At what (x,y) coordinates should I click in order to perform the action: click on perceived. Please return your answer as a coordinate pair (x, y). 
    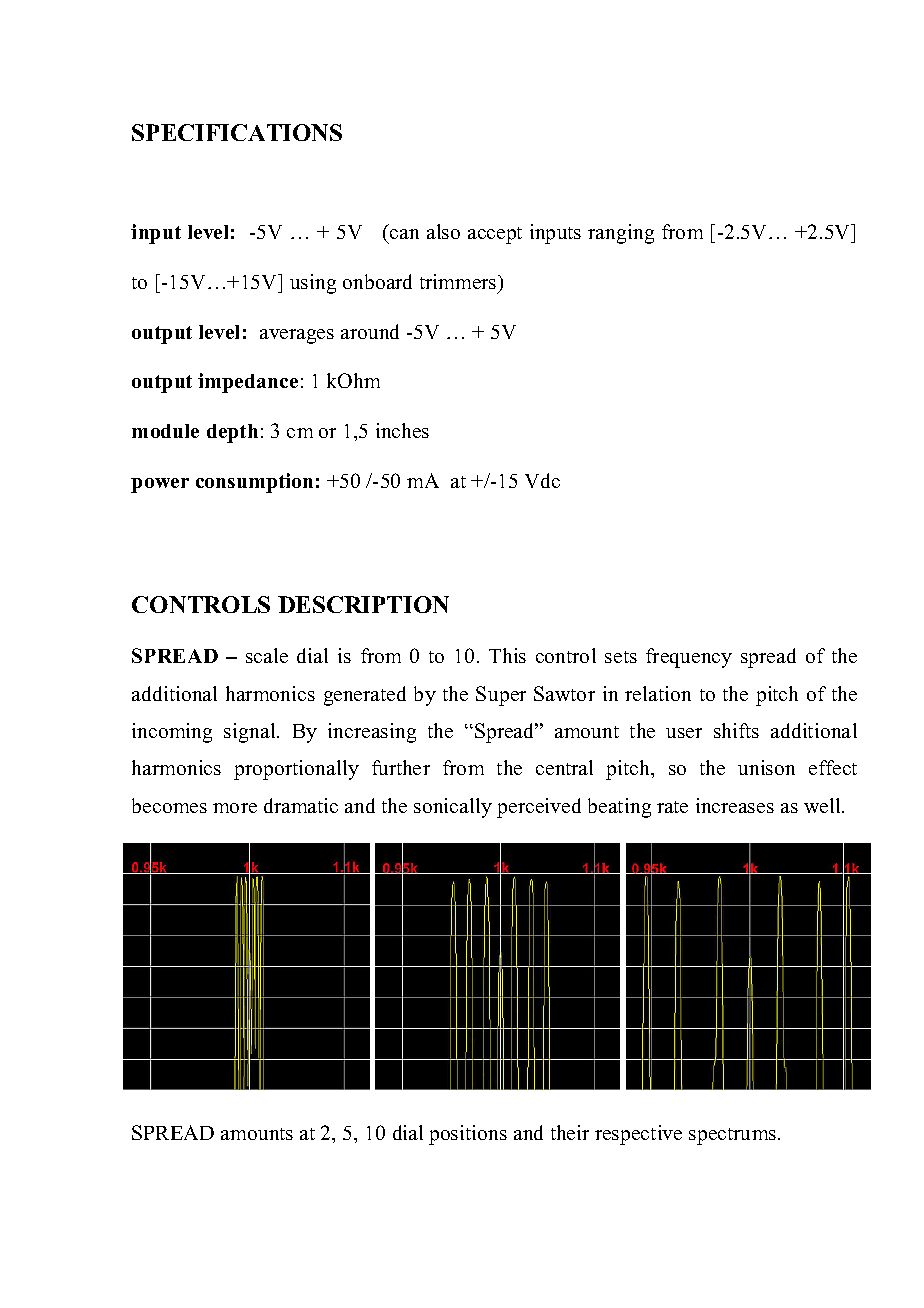
    Looking at the image, I should click on (539, 808).
